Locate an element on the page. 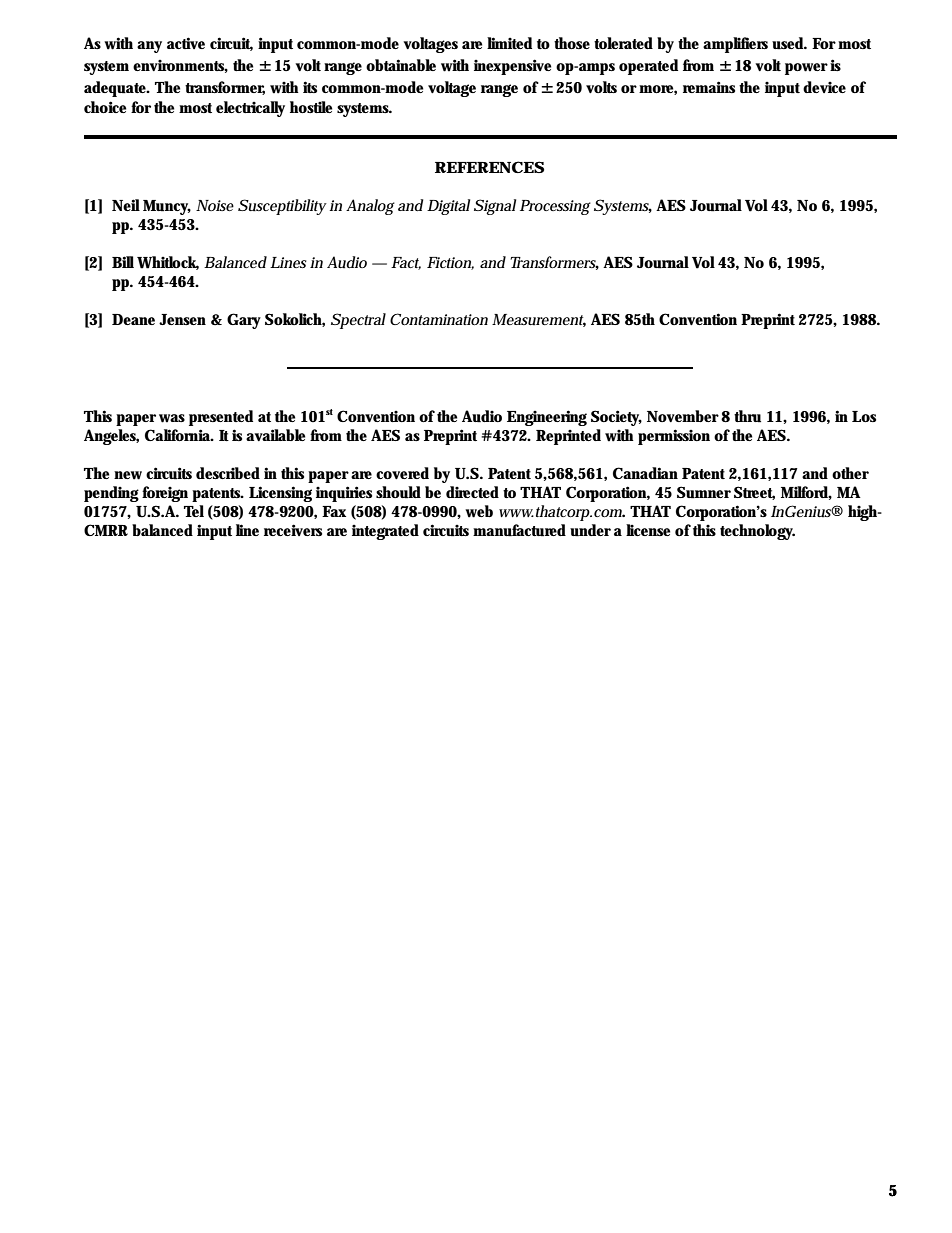 The image size is (952, 1233). Measurement is located at coordinates (539, 320).
